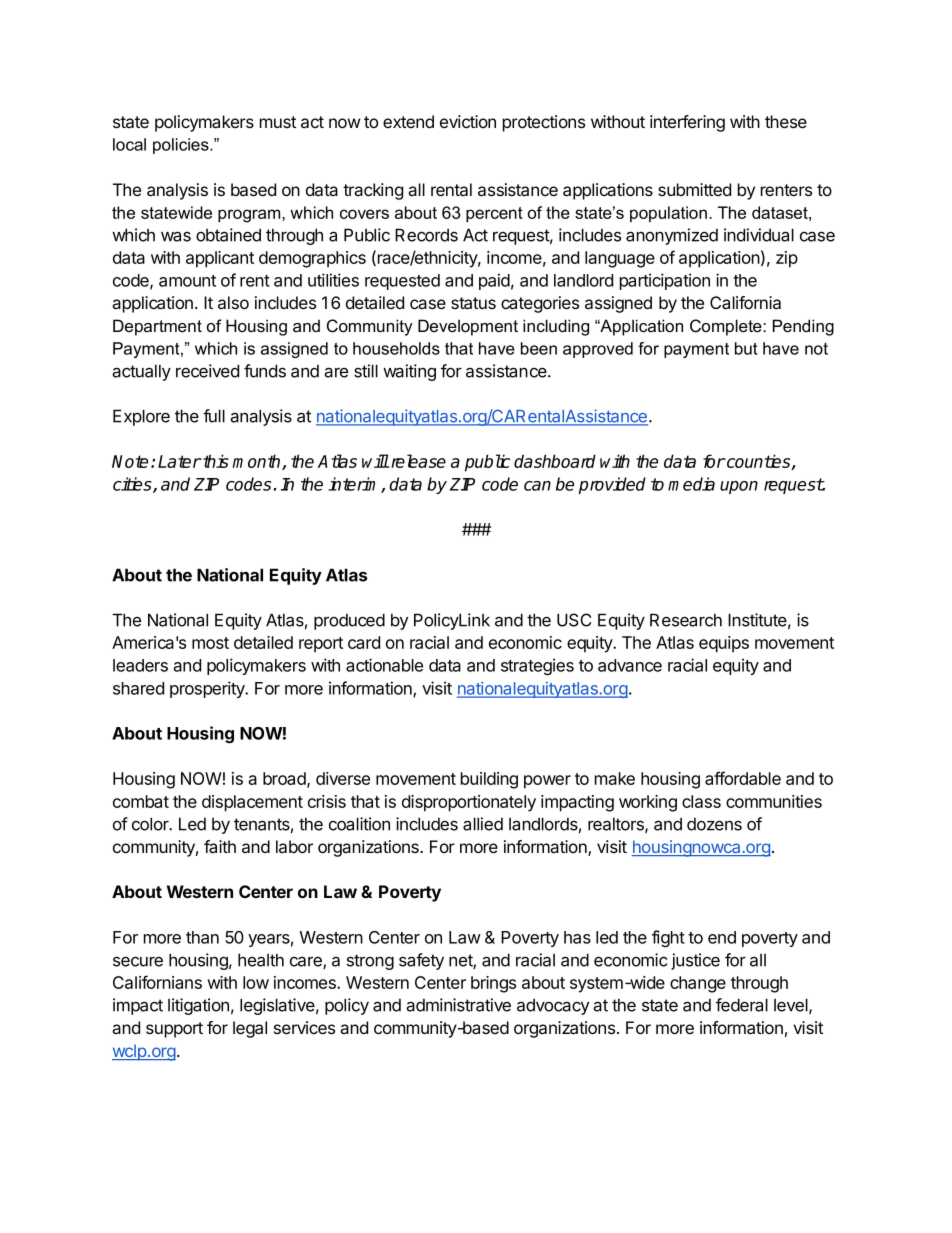  I want to click on Research, so click(686, 620).
